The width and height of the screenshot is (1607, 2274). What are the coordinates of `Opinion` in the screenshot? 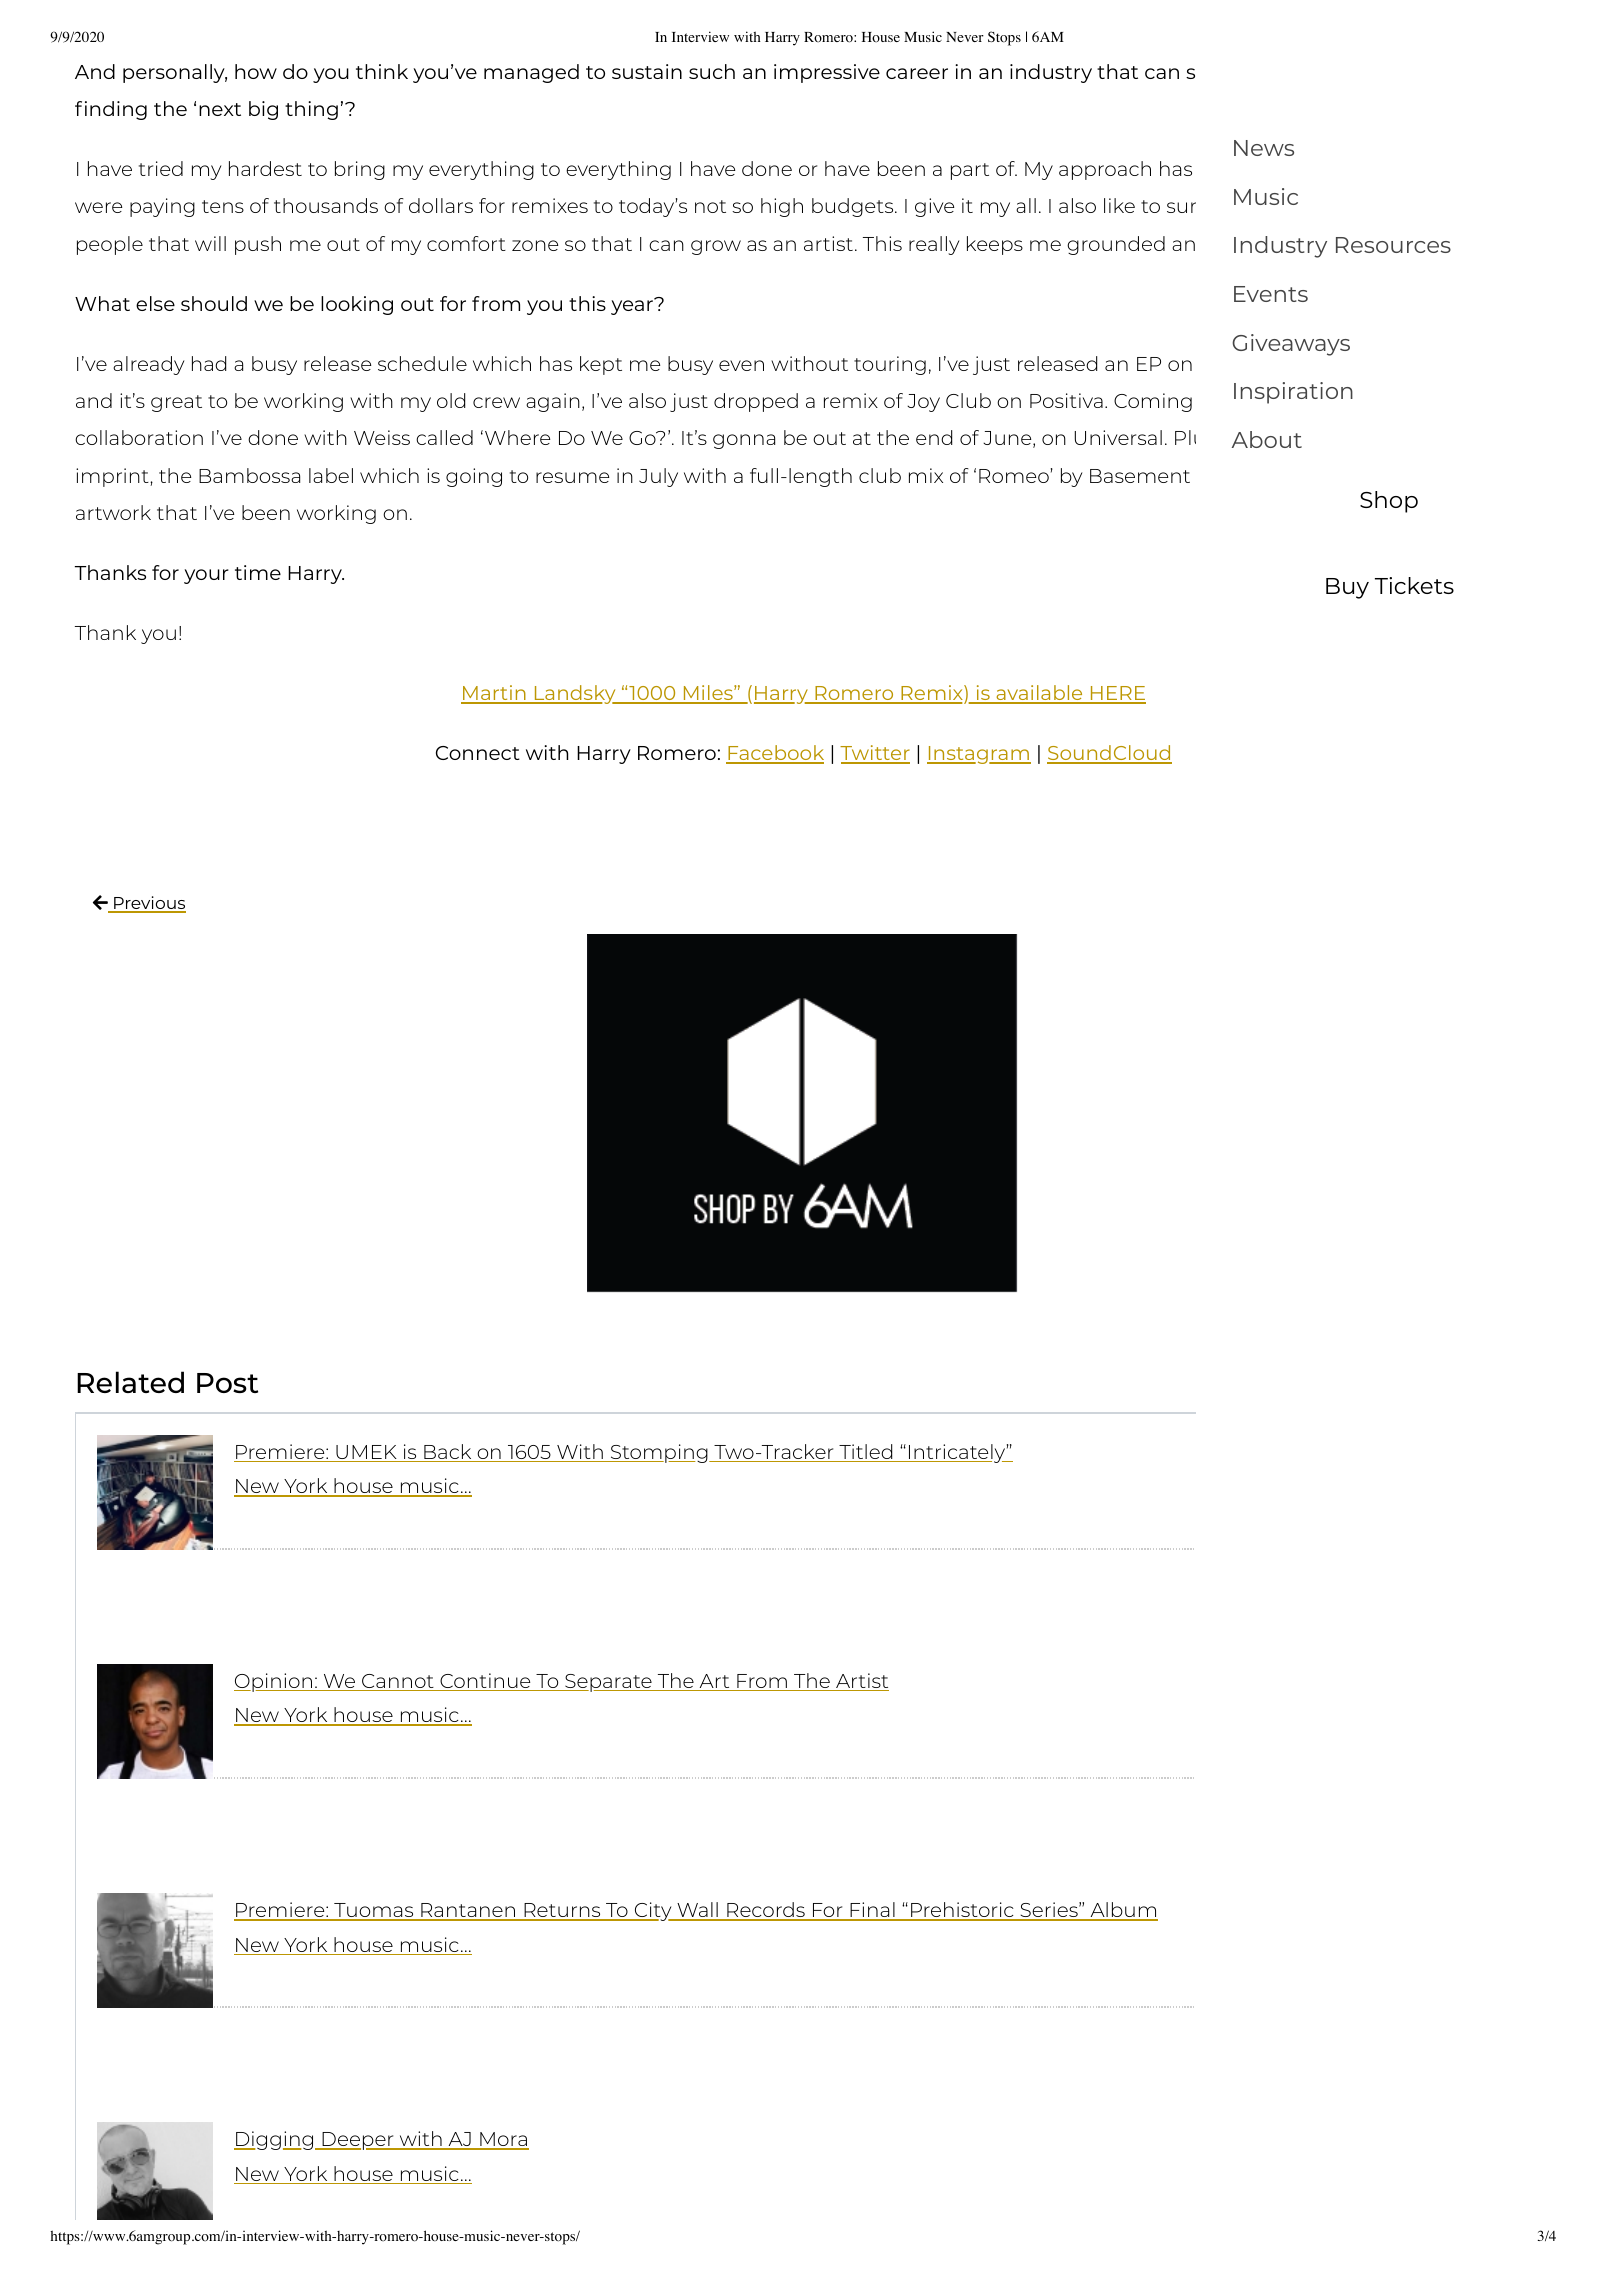 It's located at (274, 1682).
